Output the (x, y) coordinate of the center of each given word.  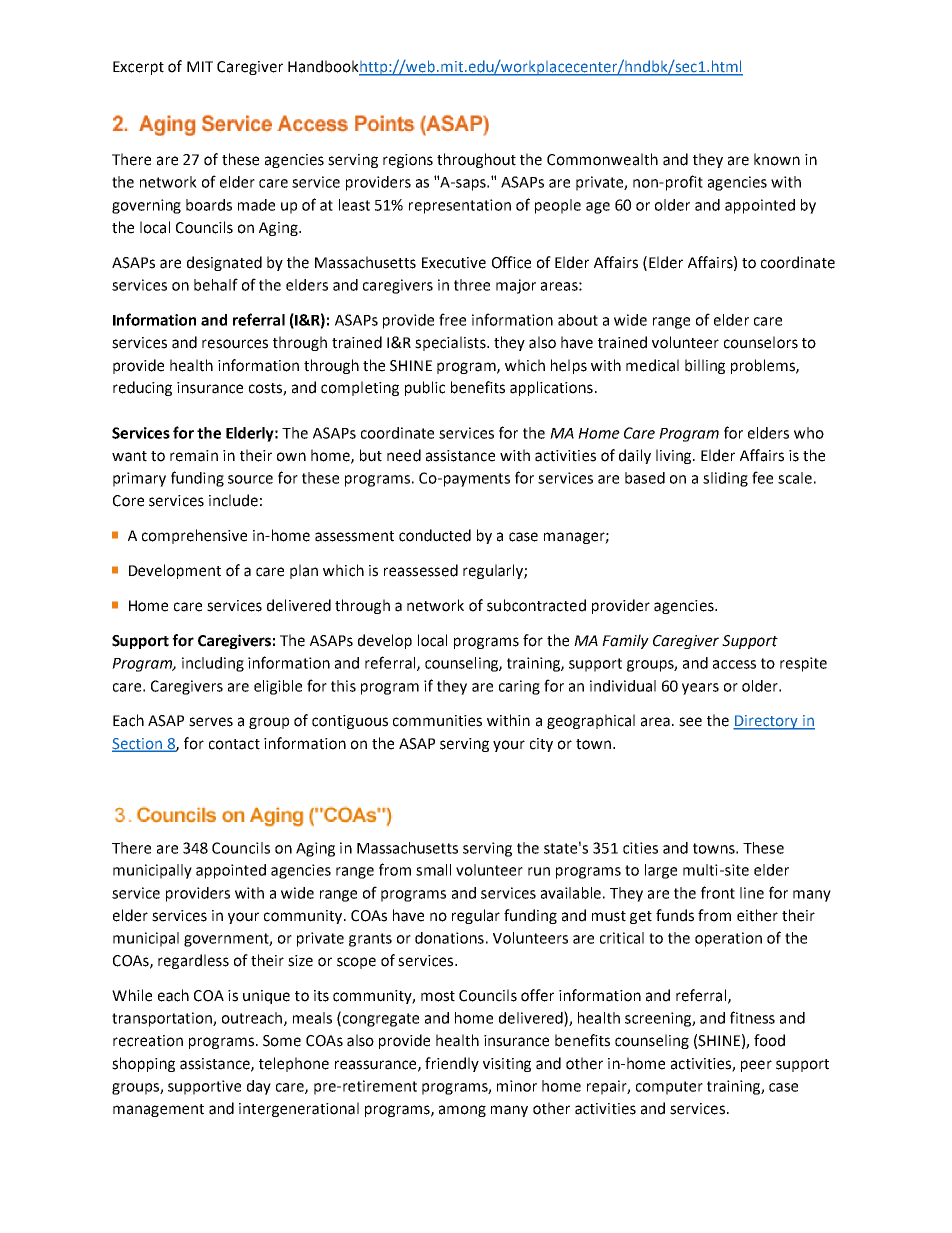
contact (234, 744)
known (777, 159)
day (259, 1087)
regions (408, 161)
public (425, 388)
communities (437, 721)
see (690, 722)
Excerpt (138, 68)
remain (194, 456)
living (675, 456)
